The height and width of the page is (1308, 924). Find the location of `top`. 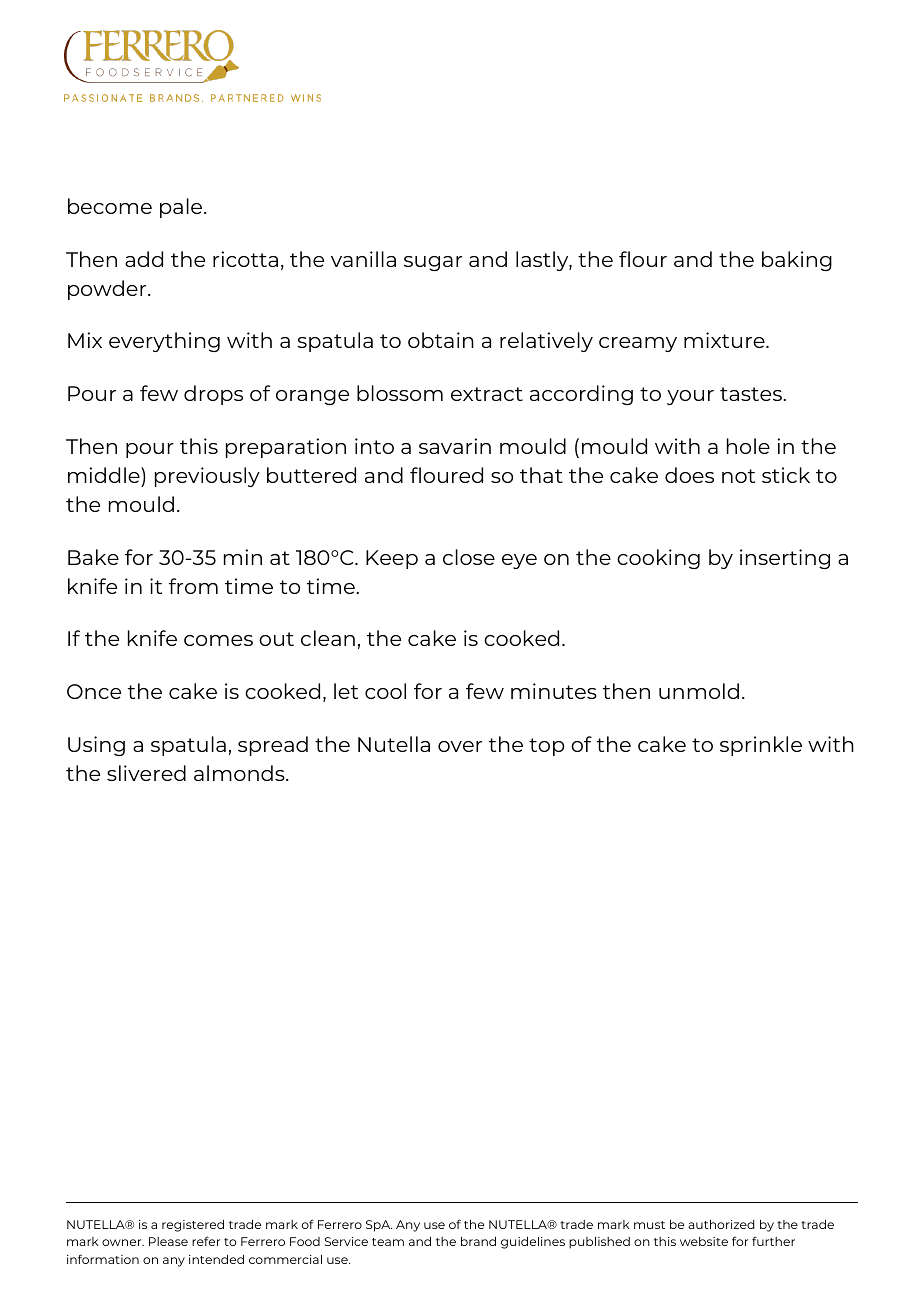

top is located at coordinates (547, 747).
